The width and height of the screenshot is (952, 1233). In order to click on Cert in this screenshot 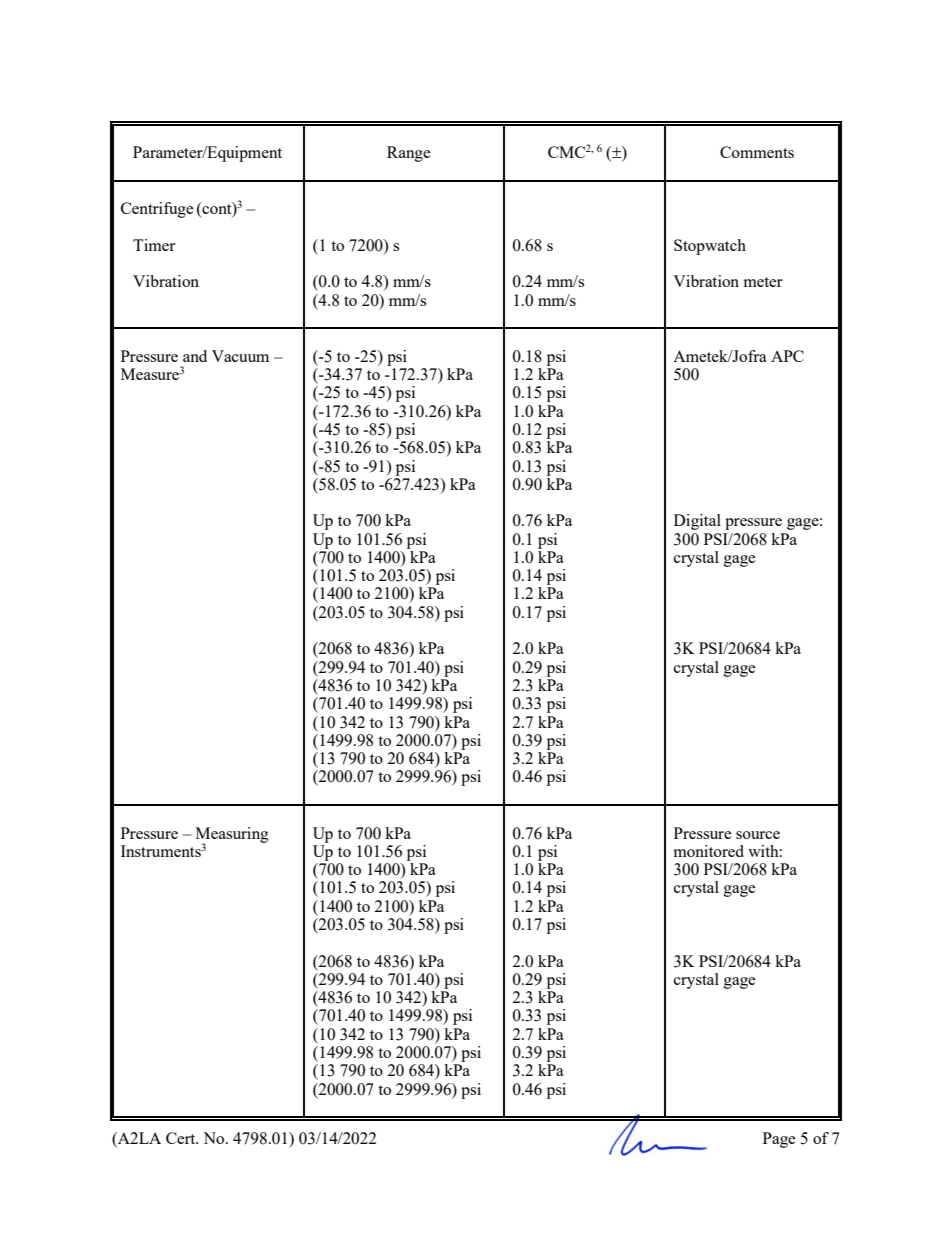, I will do `click(182, 1138)`.
